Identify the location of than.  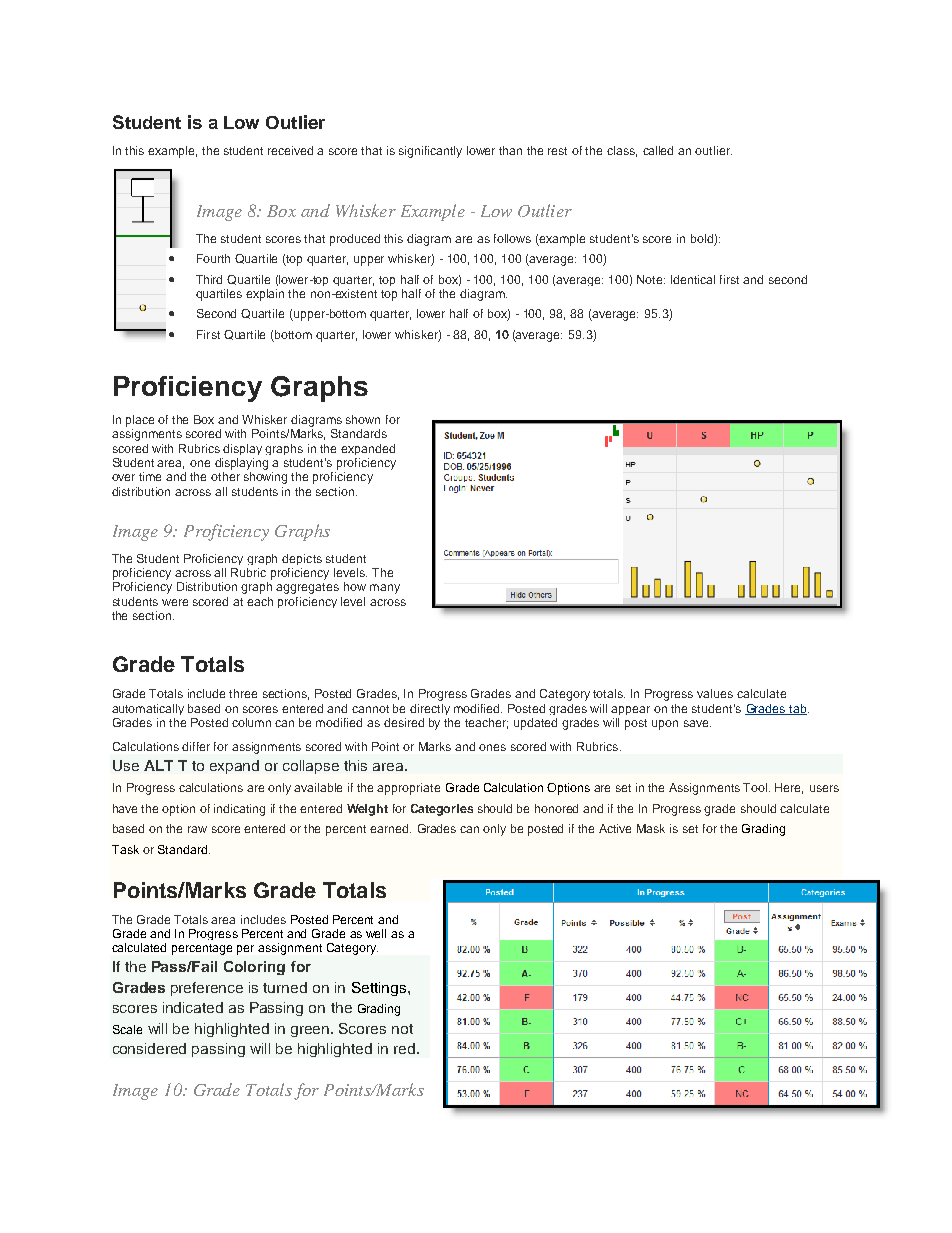
(510, 150).
